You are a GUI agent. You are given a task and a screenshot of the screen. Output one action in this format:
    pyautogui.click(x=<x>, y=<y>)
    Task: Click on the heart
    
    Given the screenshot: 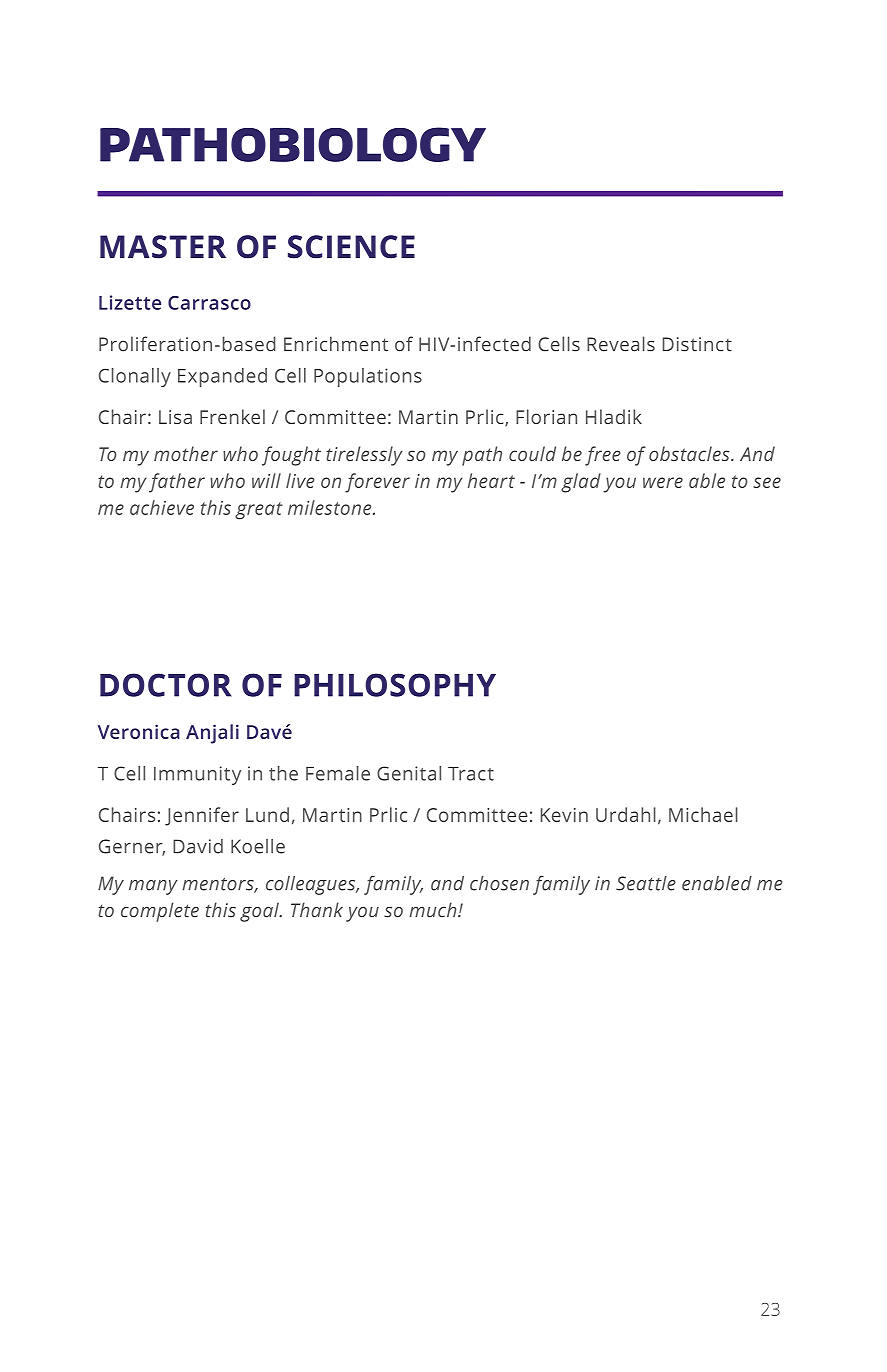 What is the action you would take?
    pyautogui.click(x=491, y=480)
